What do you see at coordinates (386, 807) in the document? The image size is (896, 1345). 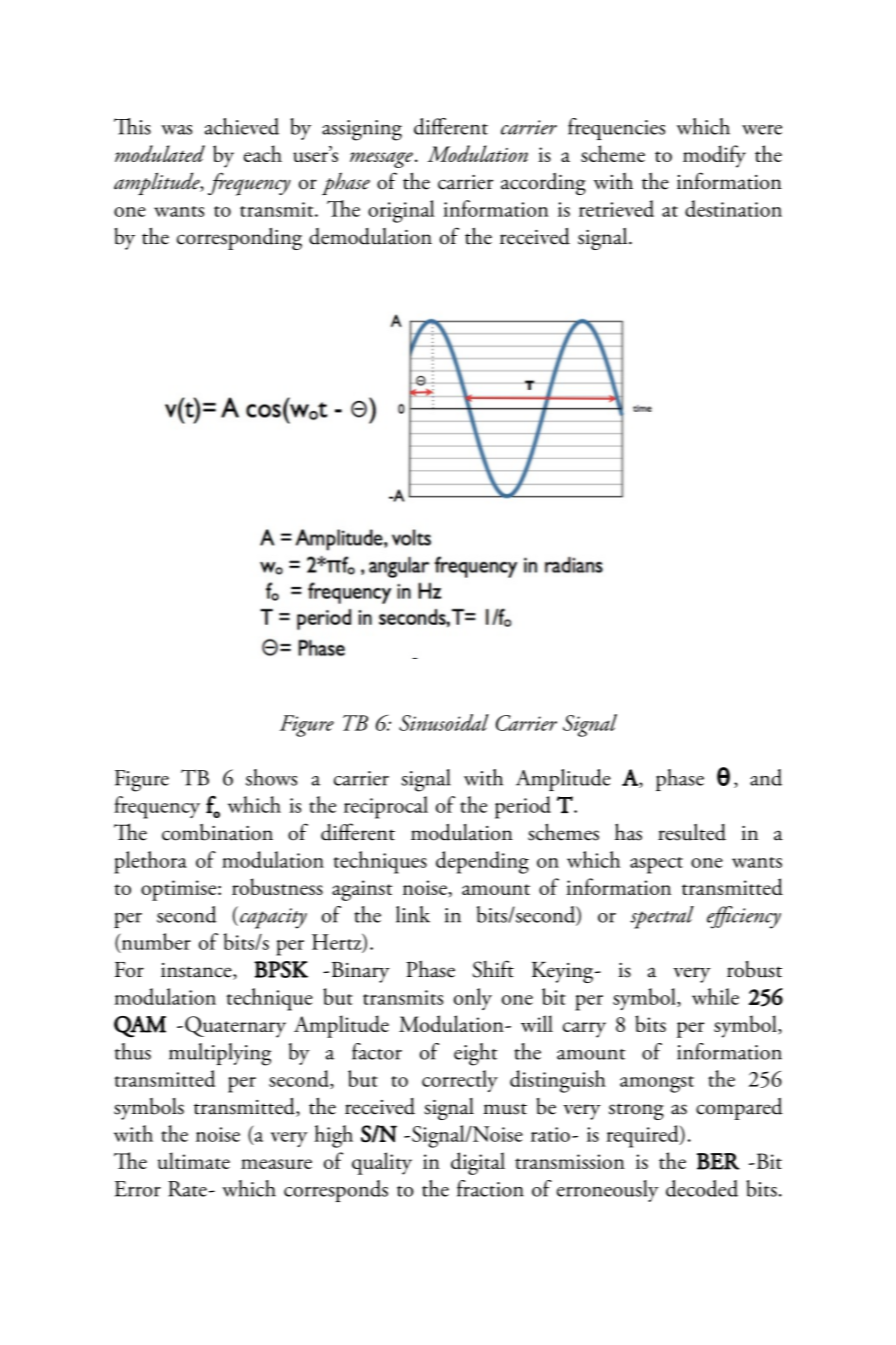 I see `reciprocal` at bounding box center [386, 807].
